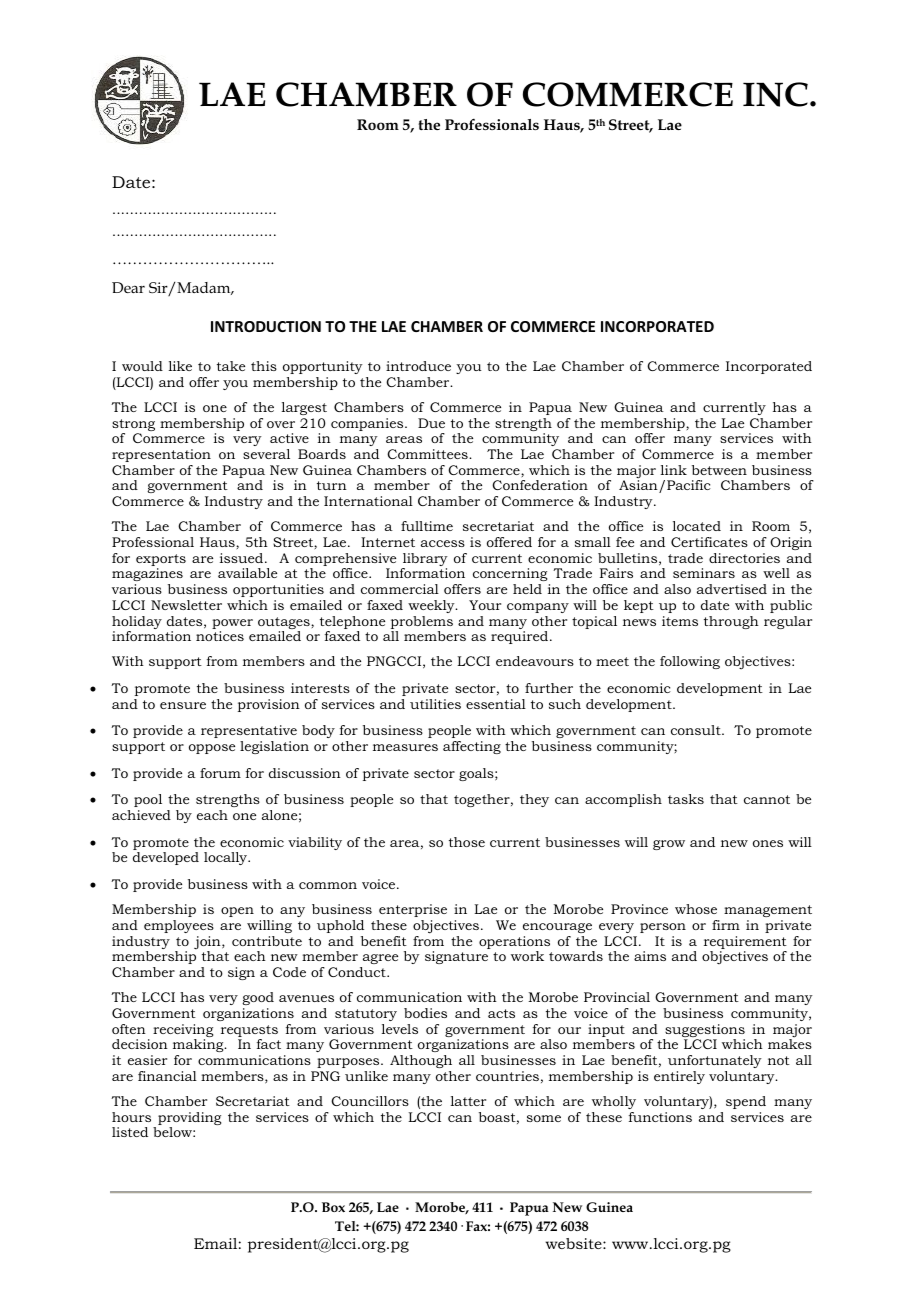 The width and height of the screenshot is (924, 1308). I want to click on INTRODUCTION, so click(266, 326).
